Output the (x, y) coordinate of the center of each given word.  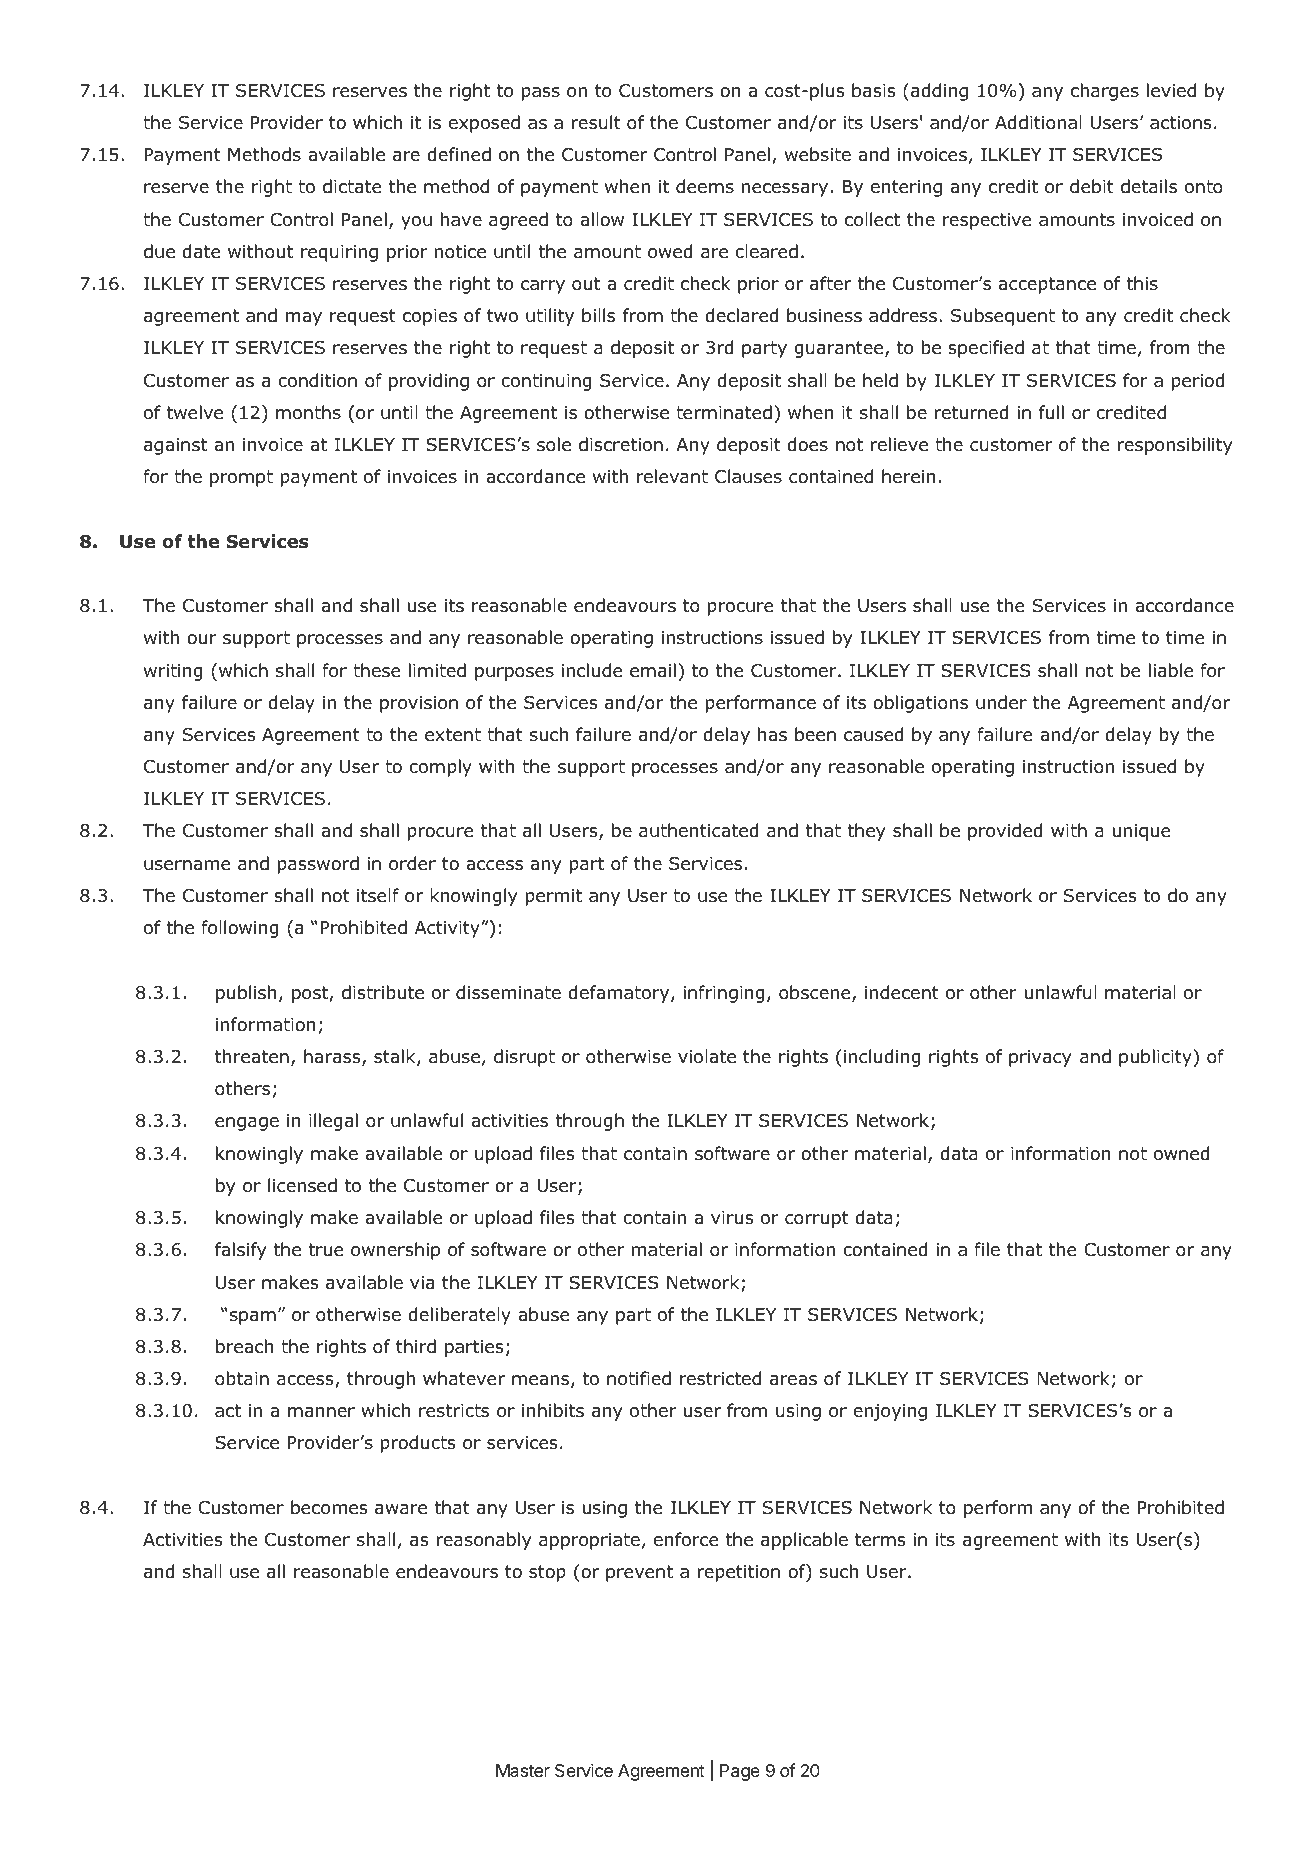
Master (523, 1770)
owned (1182, 1153)
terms (880, 1540)
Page (740, 1772)
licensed (302, 1185)
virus (732, 1218)
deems (705, 186)
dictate (352, 186)
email (653, 670)
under (1001, 702)
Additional (1038, 122)
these (377, 670)
